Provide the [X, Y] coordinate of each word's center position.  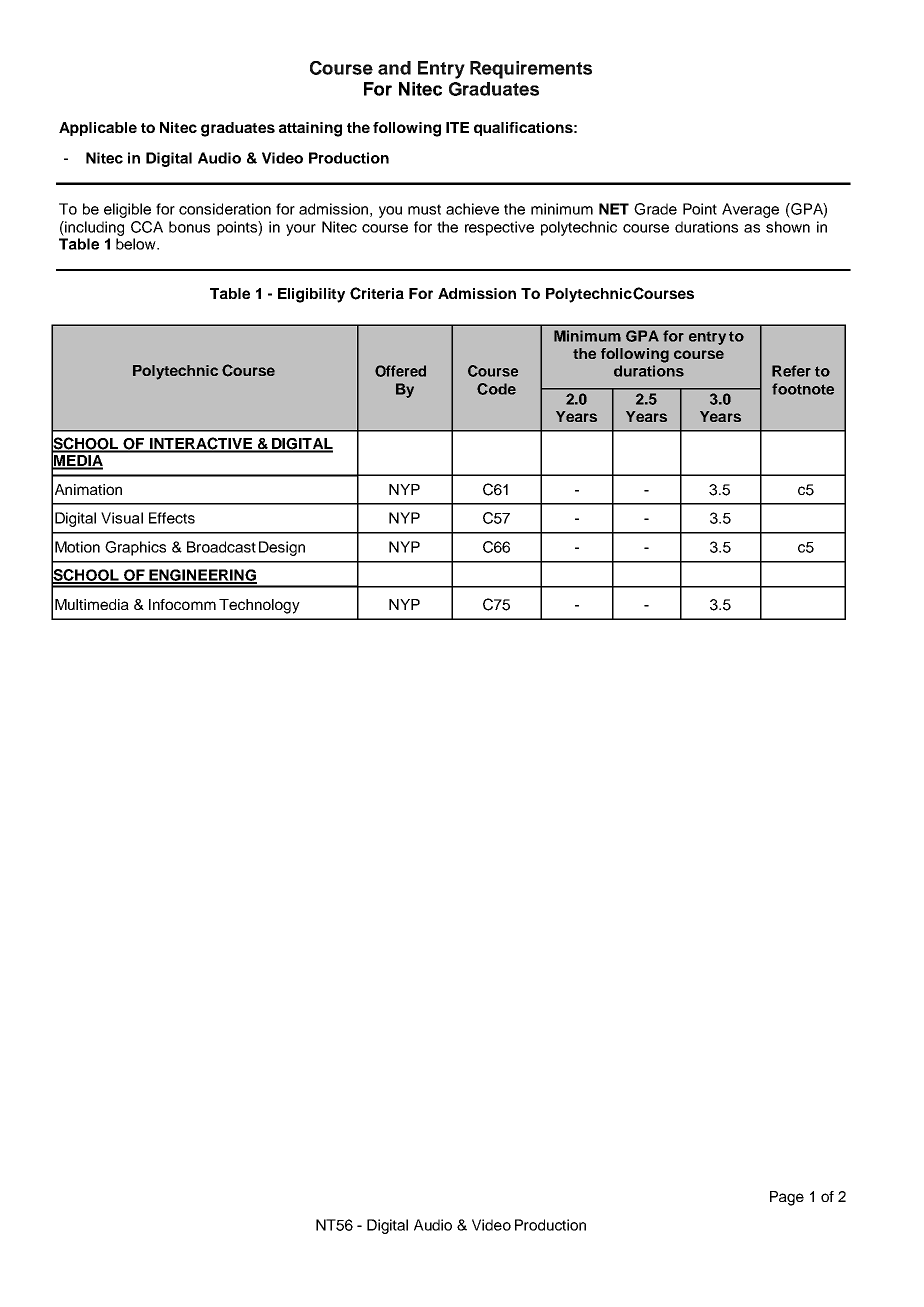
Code [496, 389]
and [394, 68]
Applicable [98, 129]
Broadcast [221, 547]
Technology [259, 606]
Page [787, 1198]
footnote [803, 389]
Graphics [135, 548]
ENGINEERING [202, 576]
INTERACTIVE [201, 444]
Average [750, 210]
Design [282, 548]
